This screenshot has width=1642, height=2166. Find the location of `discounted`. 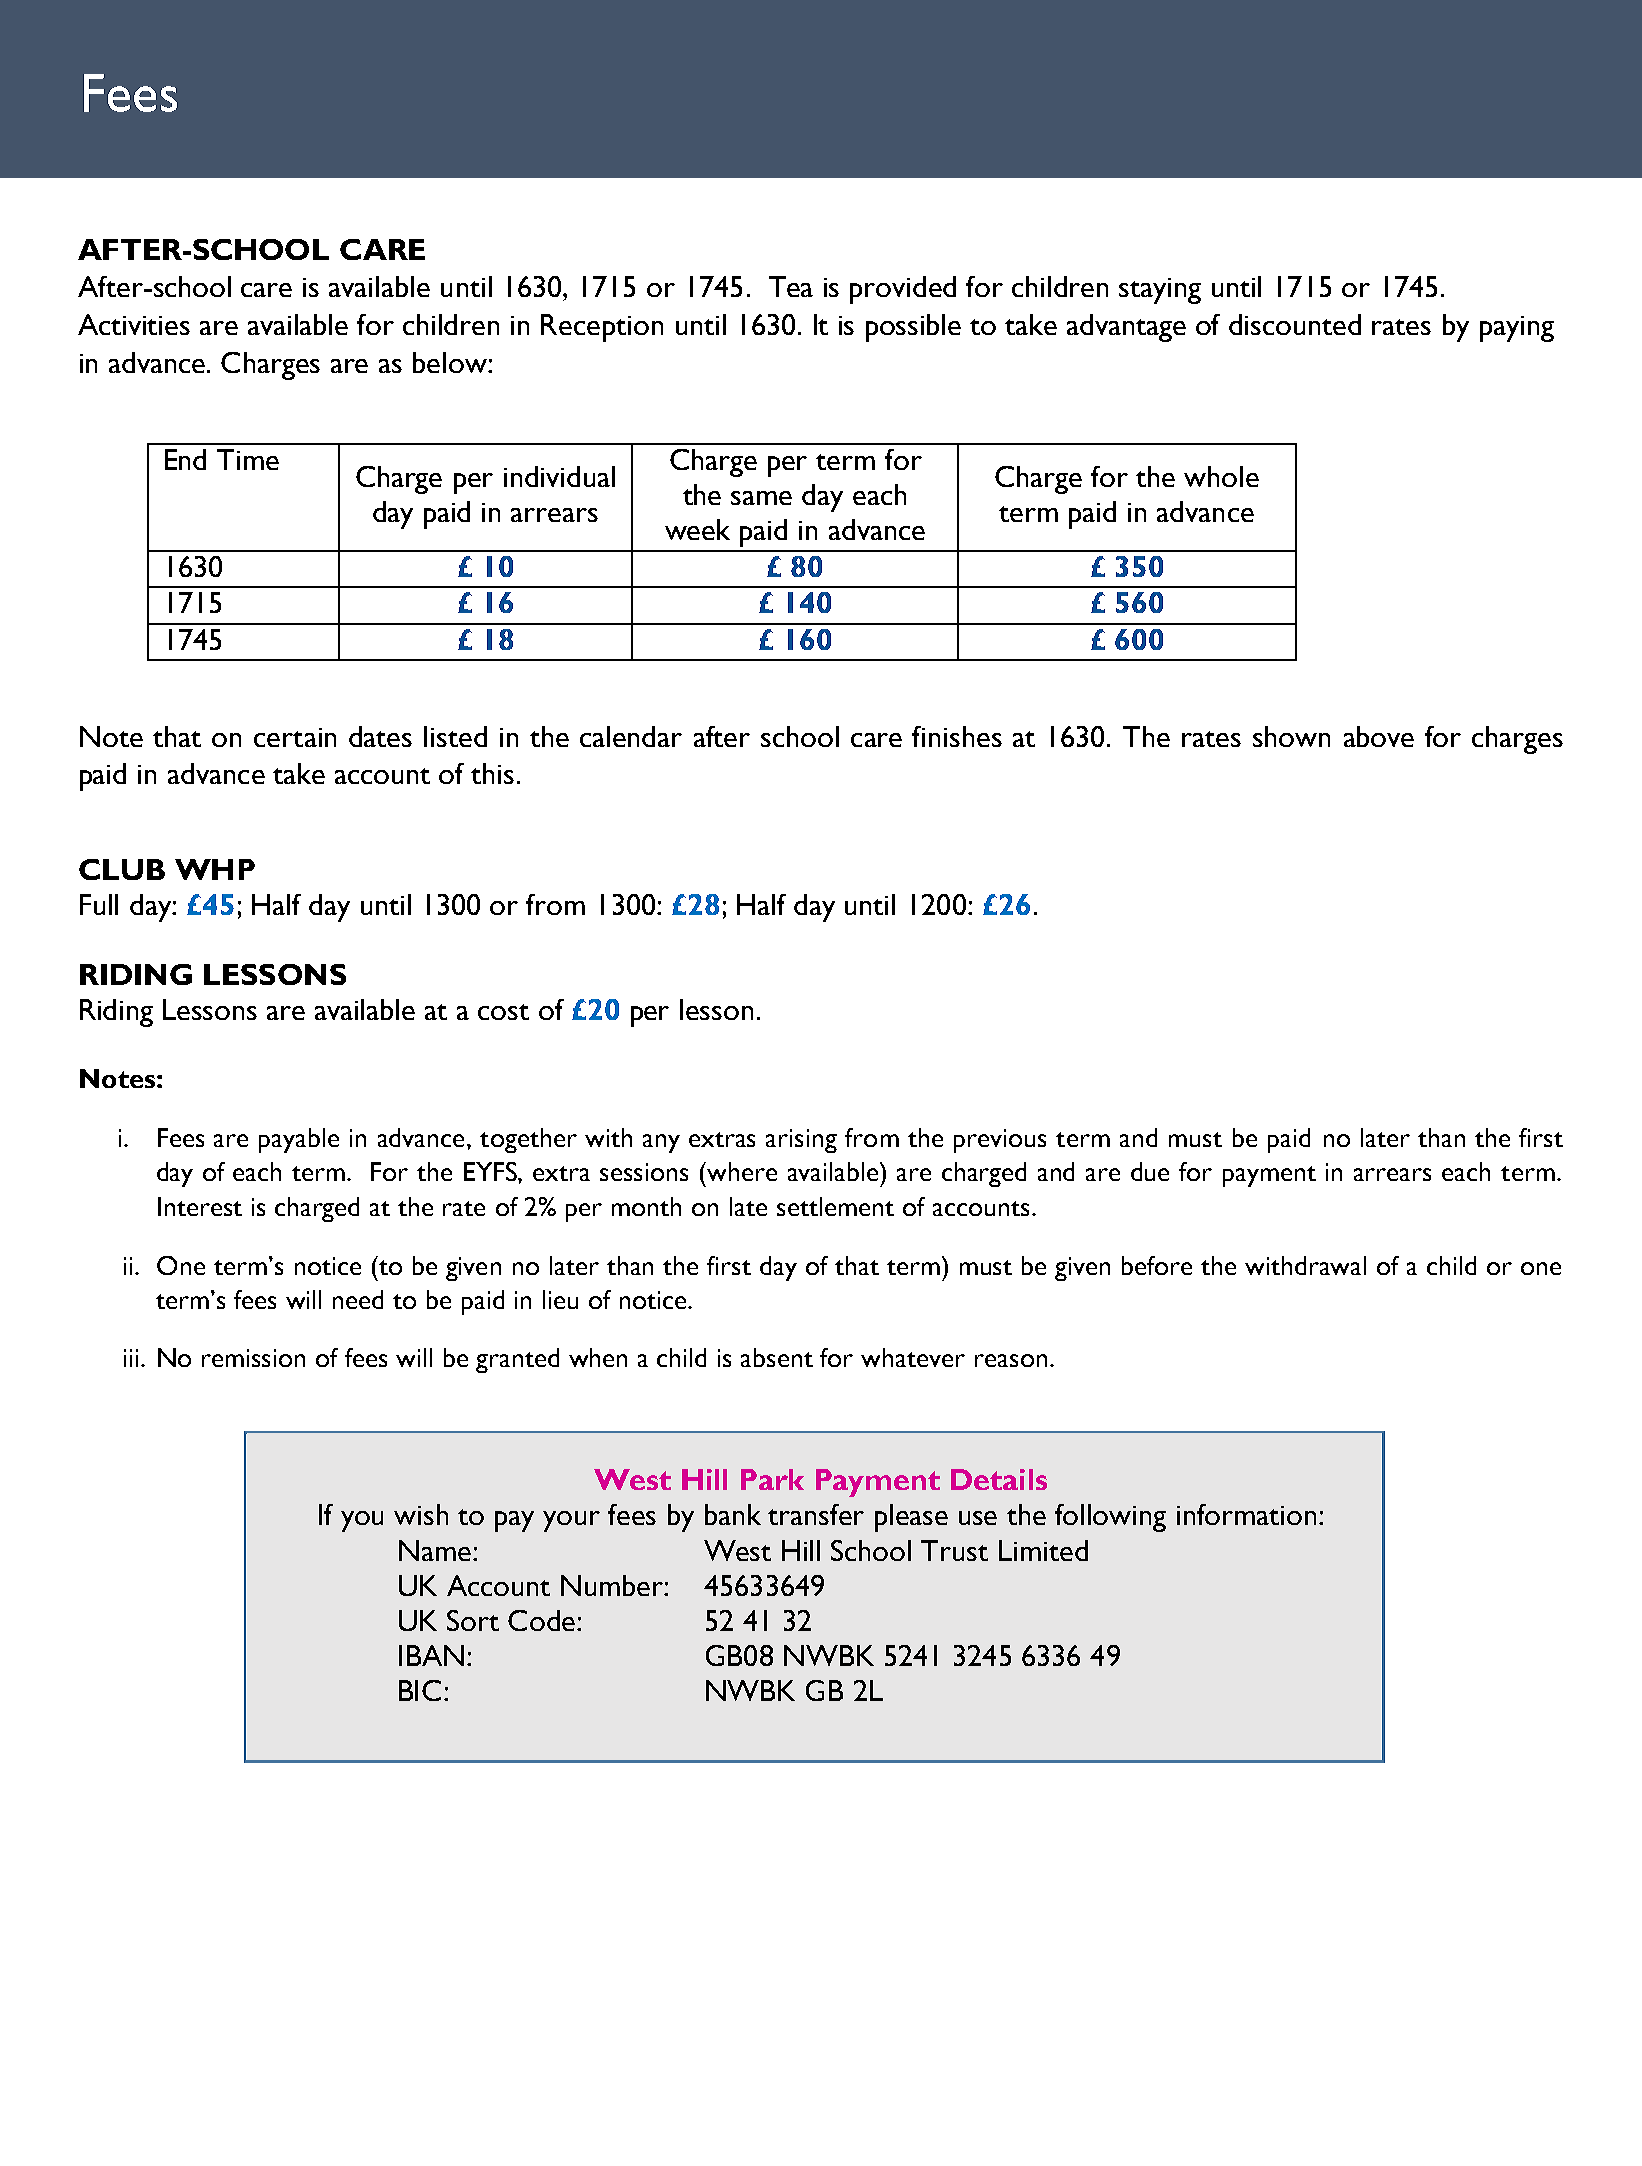

discounted is located at coordinates (1295, 324).
